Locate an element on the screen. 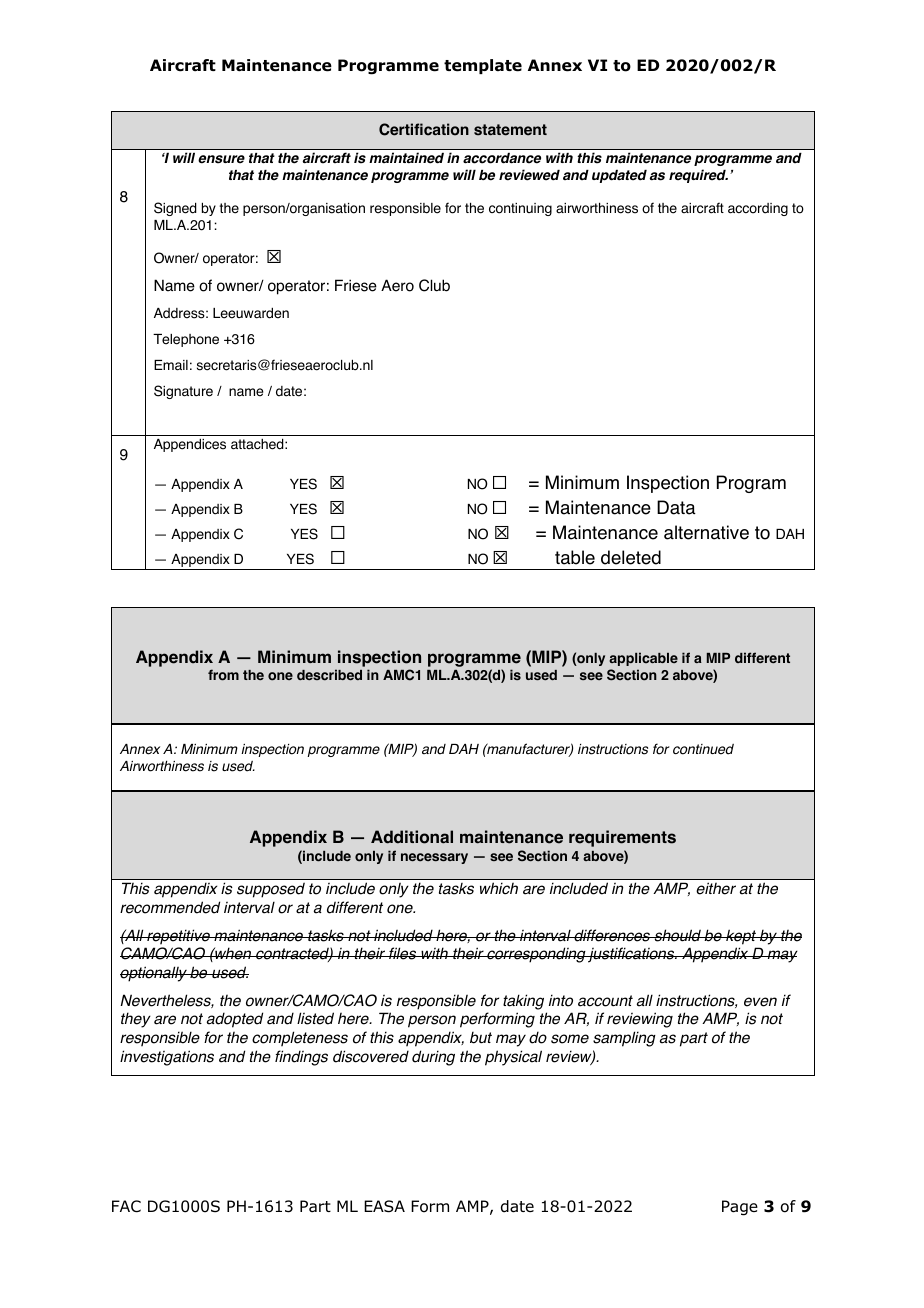  should is located at coordinates (677, 935).
